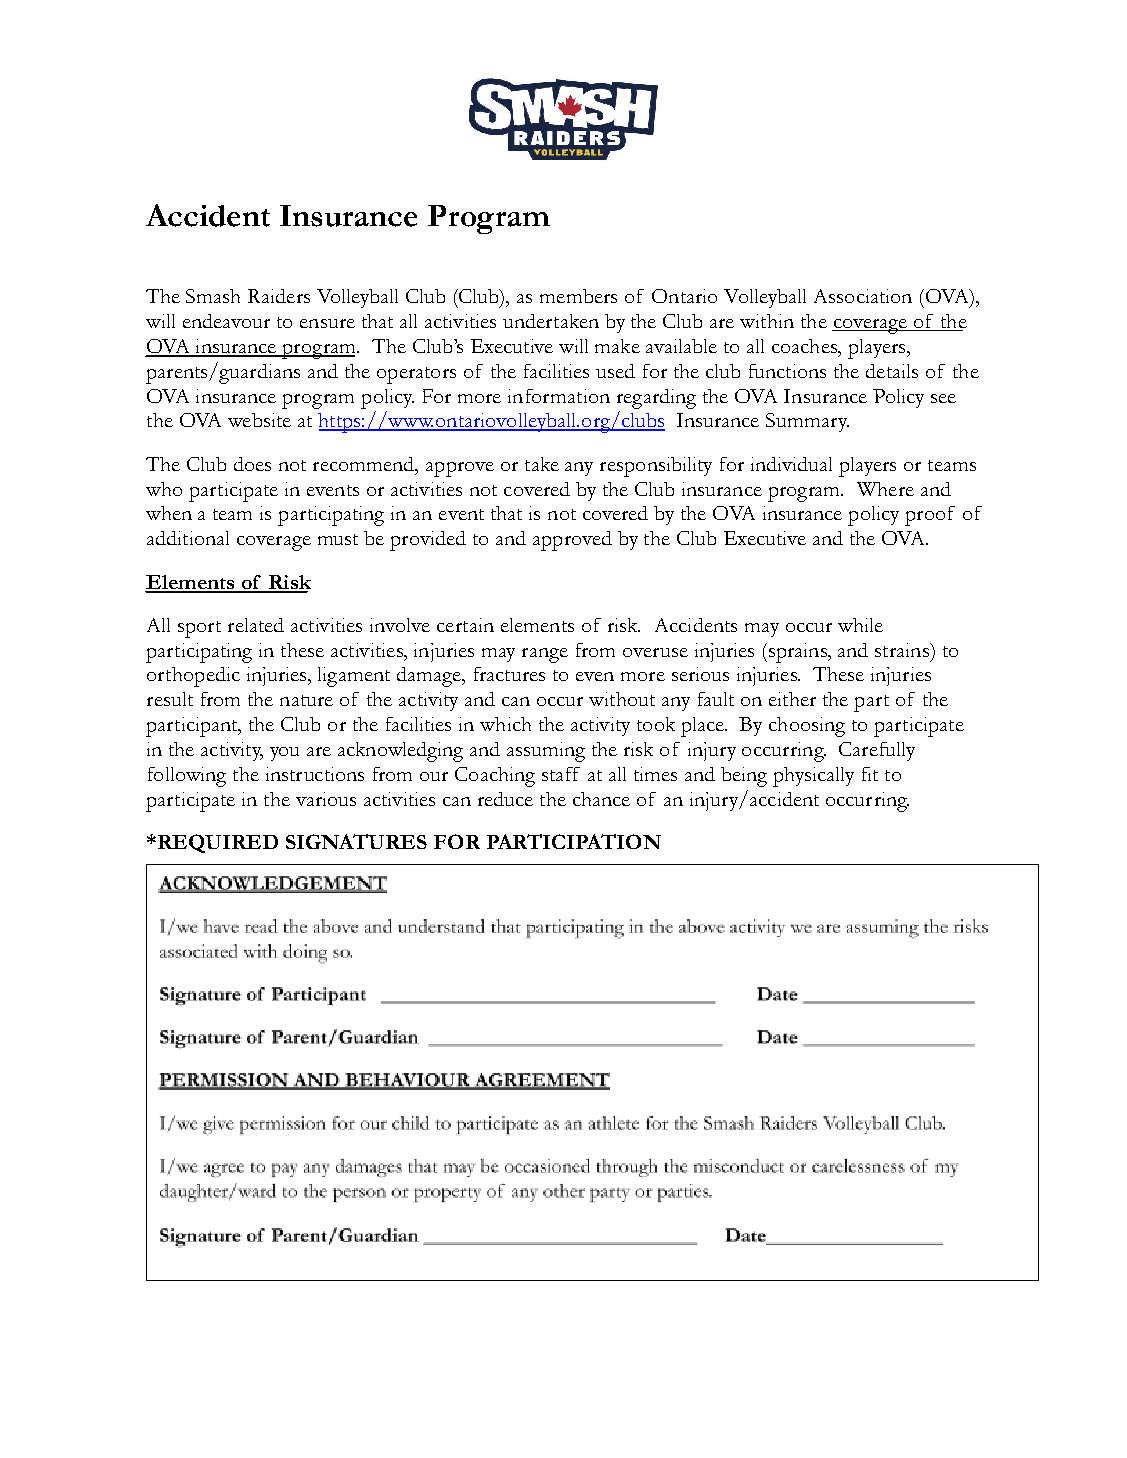 Image resolution: width=1127 pixels, height=1458 pixels. What do you see at coordinates (813, 777) in the page?
I see `physically` at bounding box center [813, 777].
